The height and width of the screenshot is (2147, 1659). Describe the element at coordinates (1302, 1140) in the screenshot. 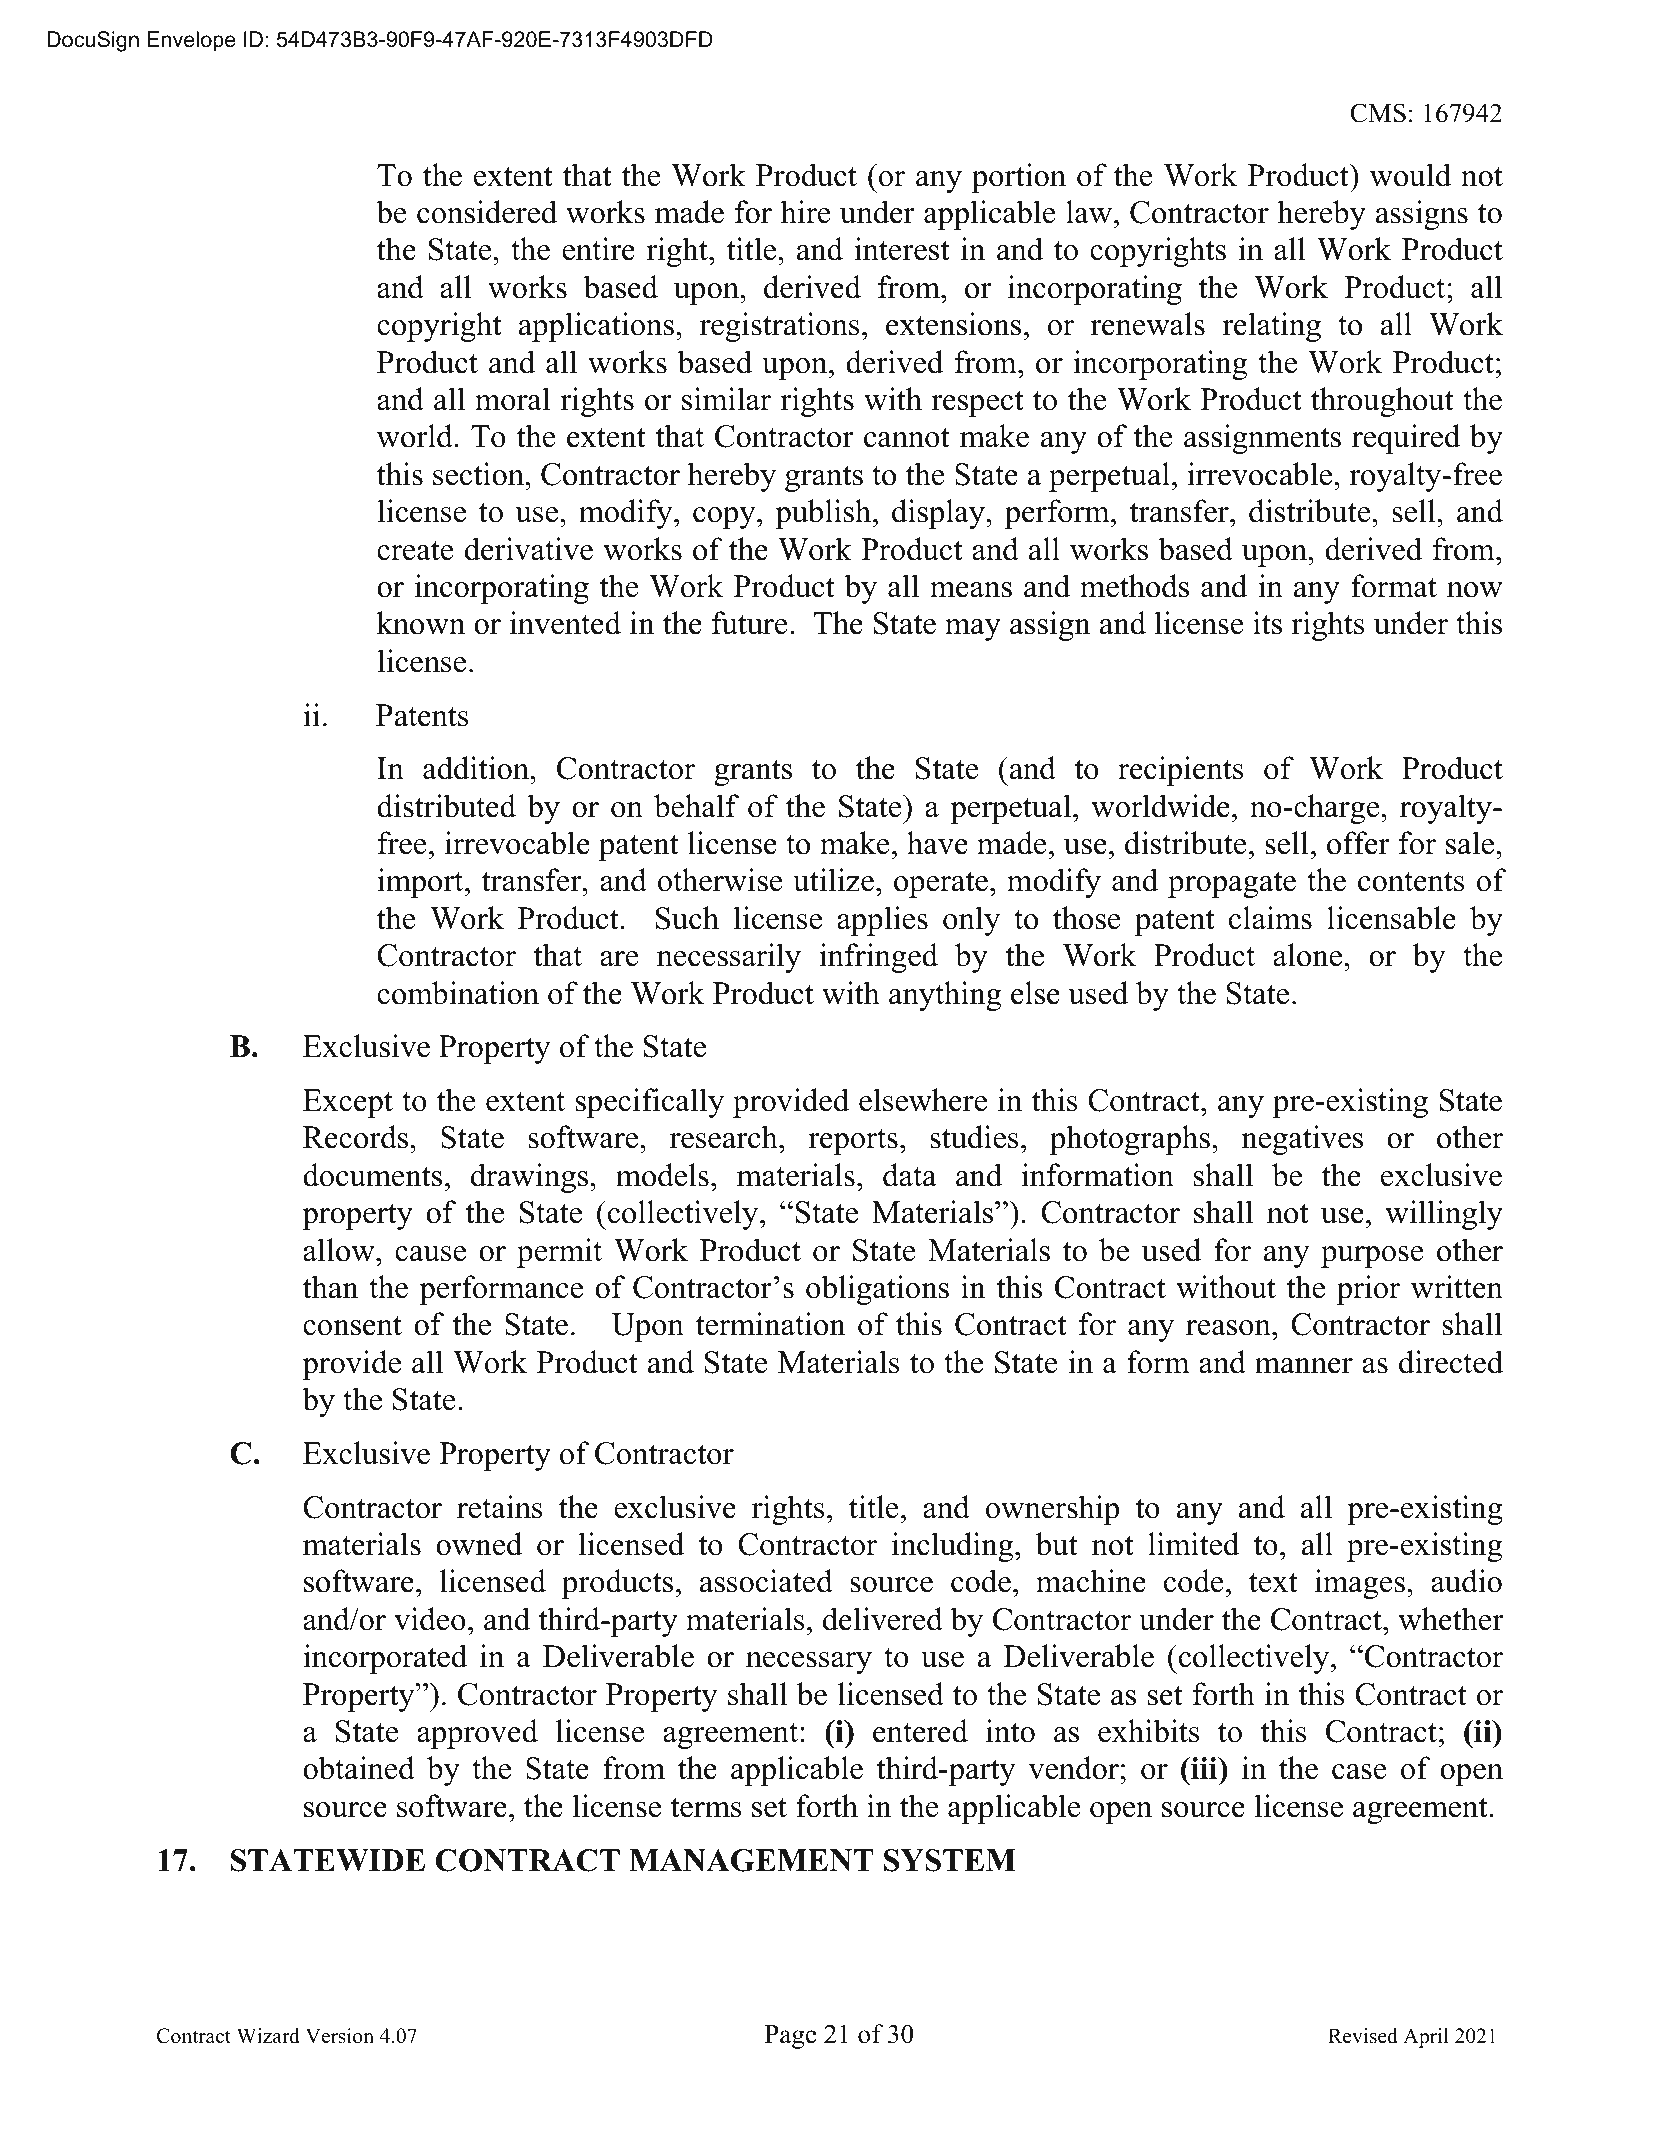

I see `negatives` at that location.
